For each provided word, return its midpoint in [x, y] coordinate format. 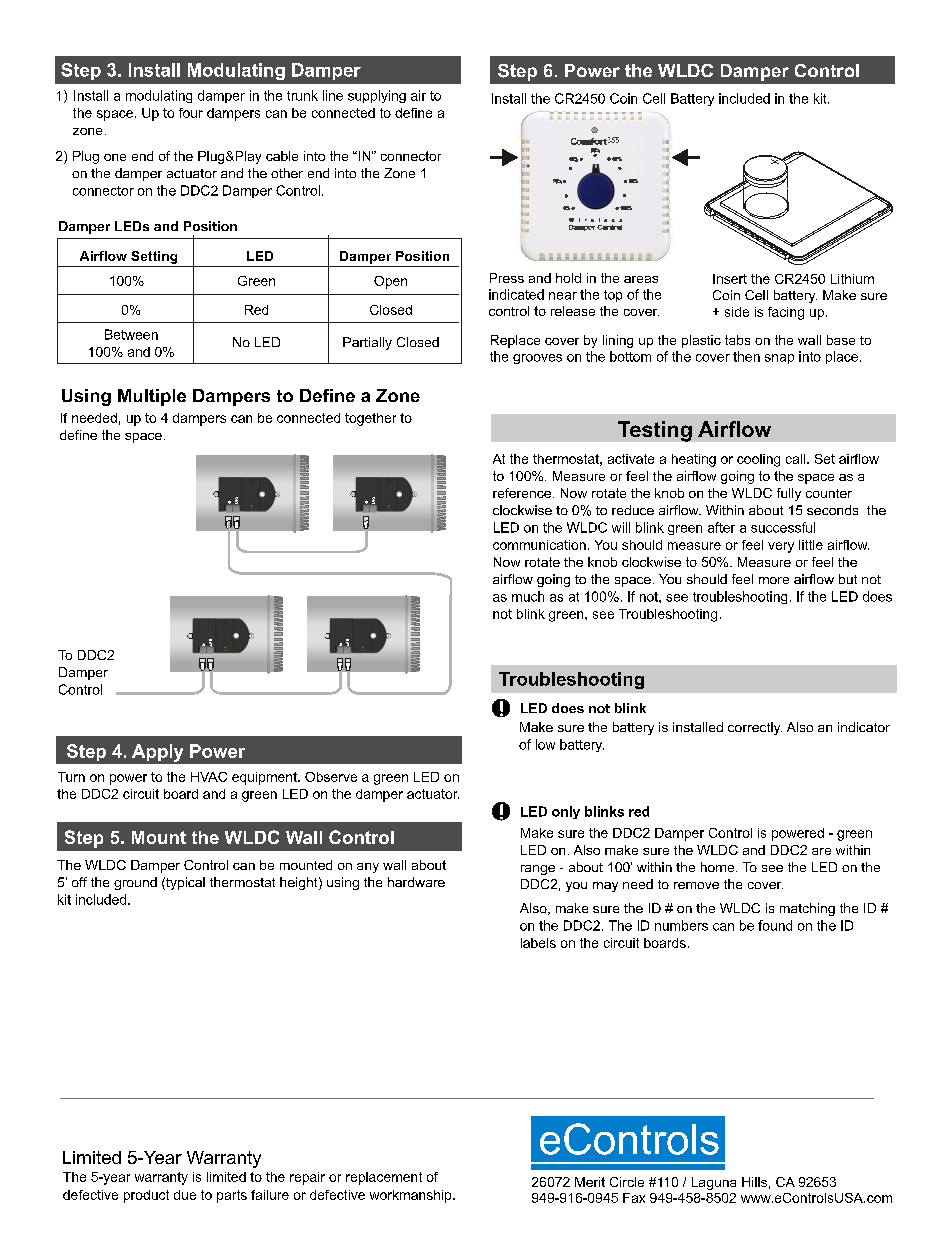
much [528, 596]
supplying [377, 96]
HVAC [209, 777]
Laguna [714, 1183]
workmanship [412, 1196]
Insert [730, 279]
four [191, 113]
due [185, 1195]
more [774, 580]
